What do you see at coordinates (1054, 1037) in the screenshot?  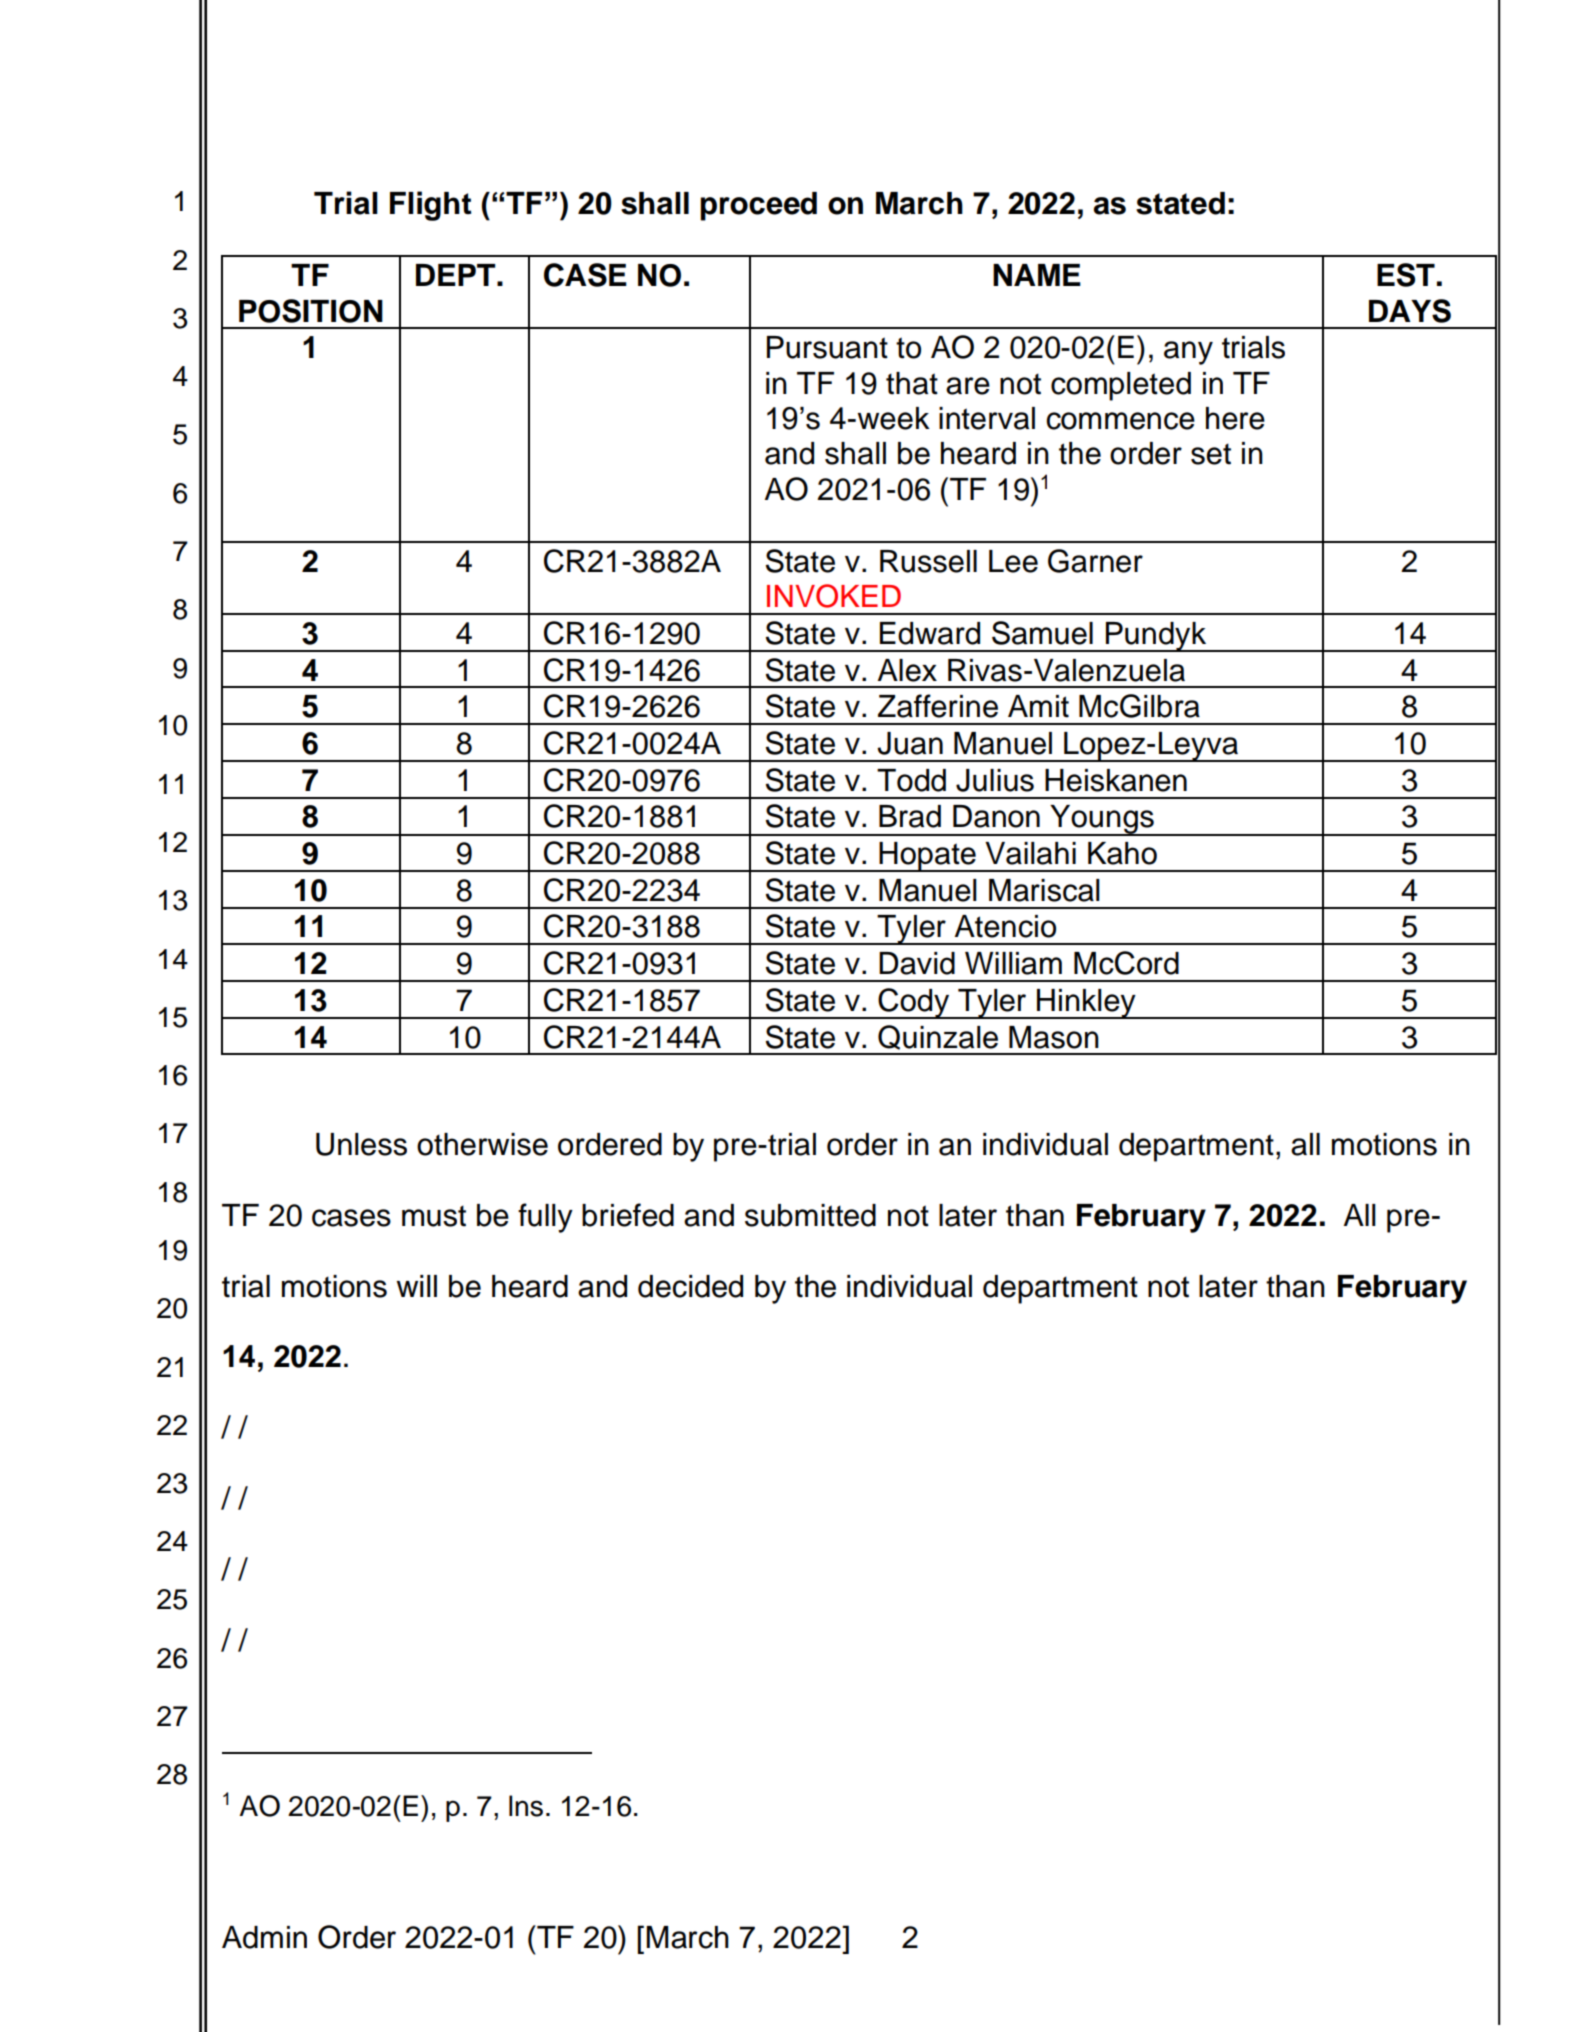 I see `Mason` at bounding box center [1054, 1037].
